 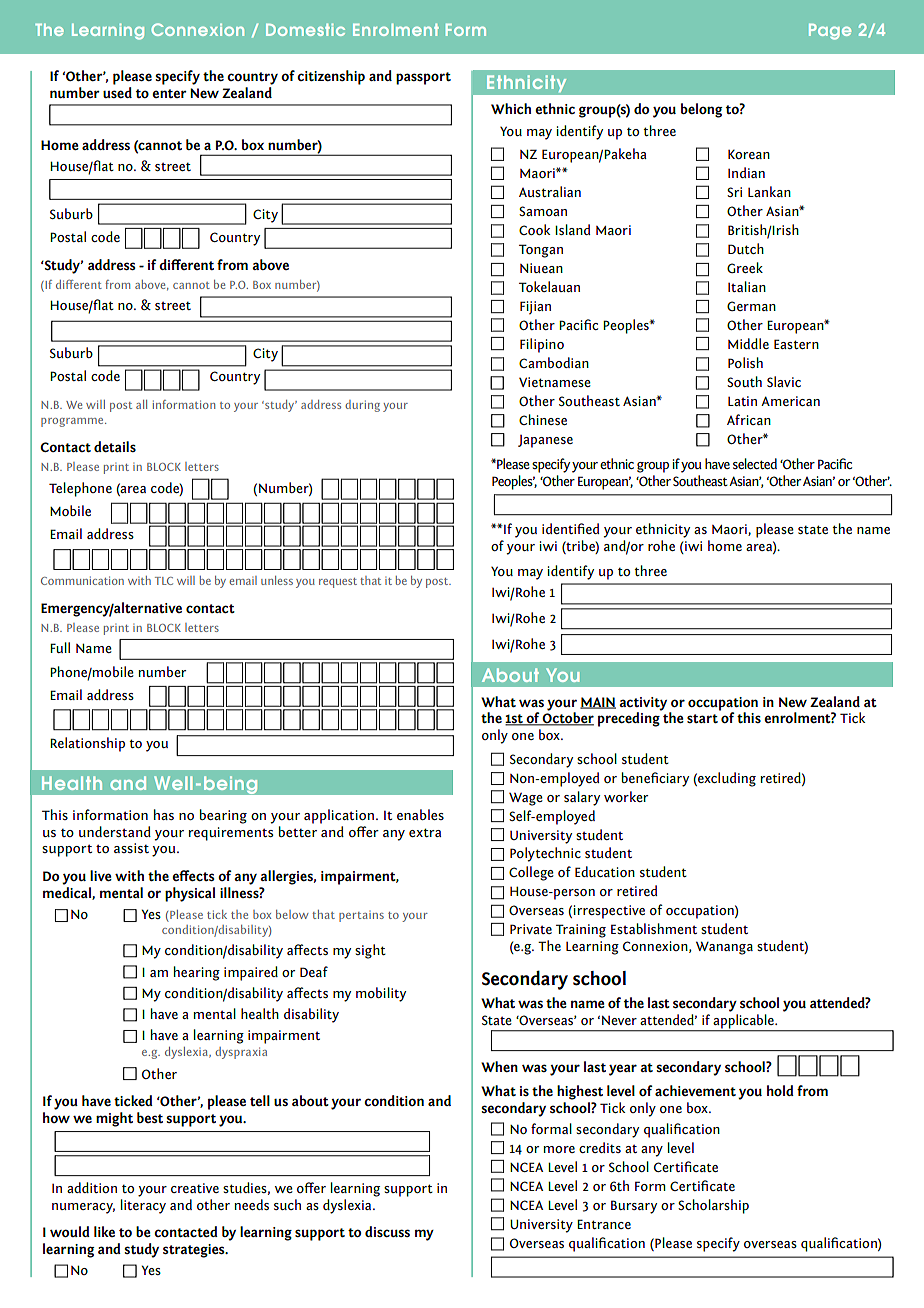 I want to click on start, so click(x=702, y=718).
